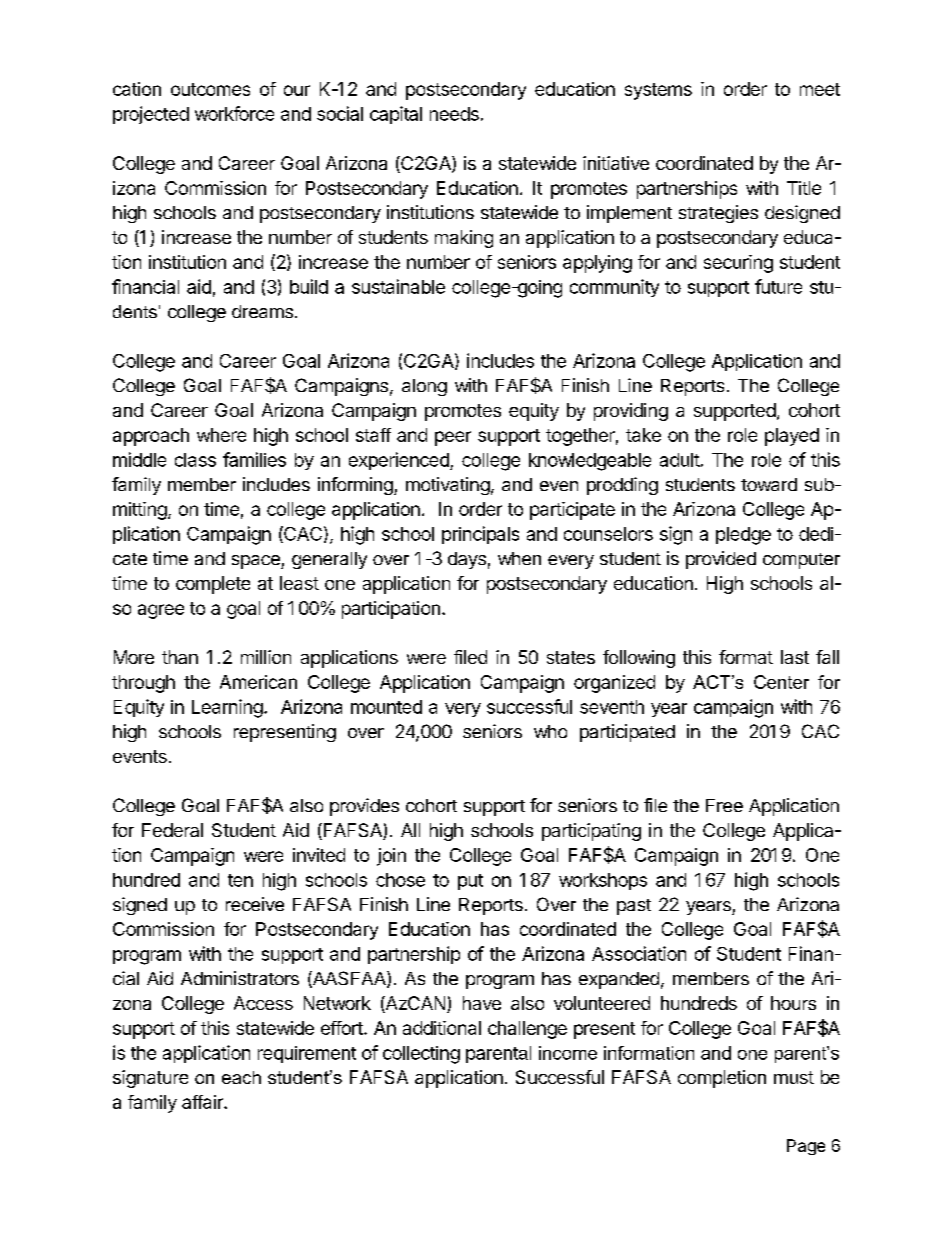 The height and width of the screenshot is (1233, 952). I want to click on meet, so click(820, 89).
